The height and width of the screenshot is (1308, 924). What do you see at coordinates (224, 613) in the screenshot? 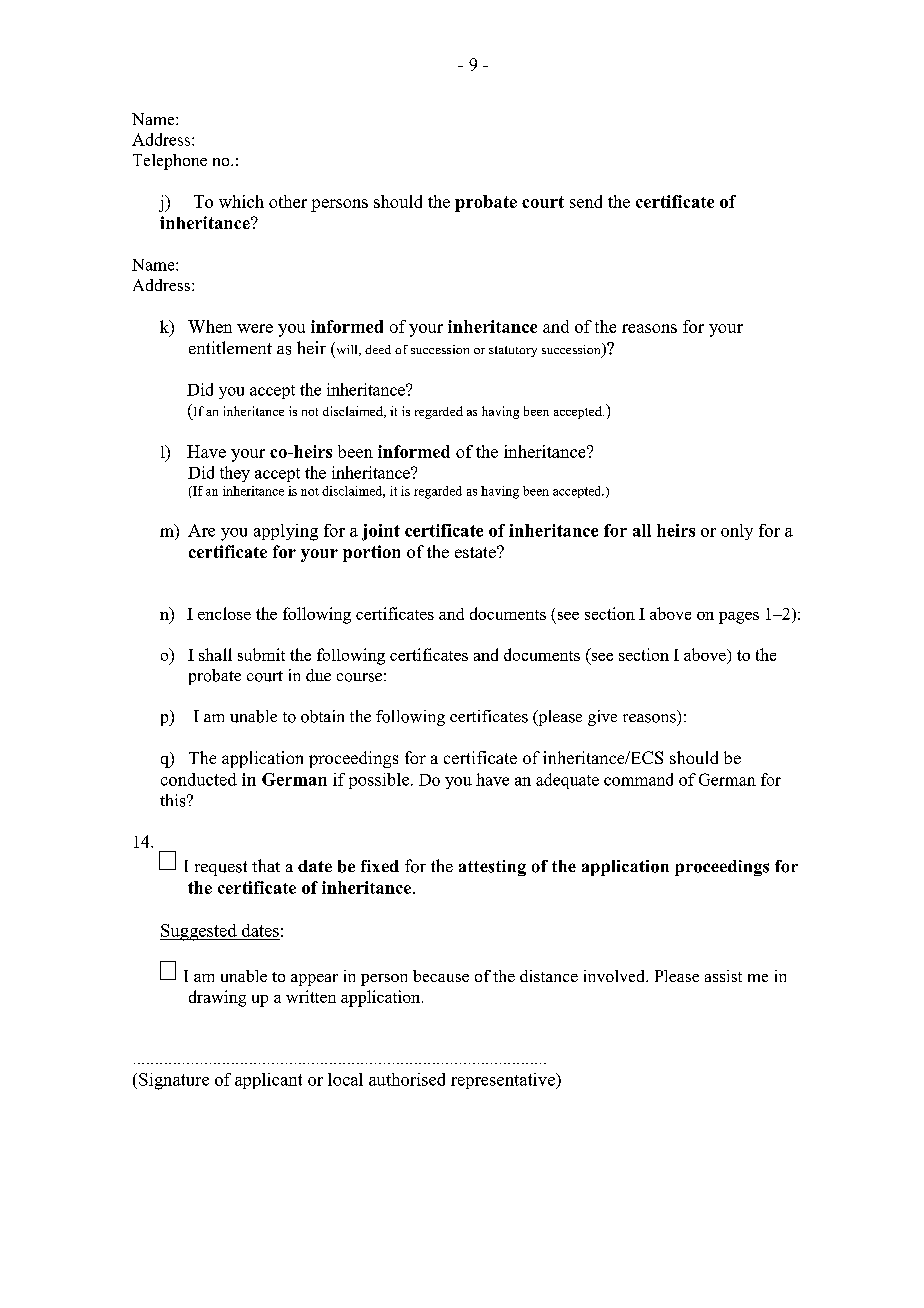
I see `enclose` at bounding box center [224, 613].
